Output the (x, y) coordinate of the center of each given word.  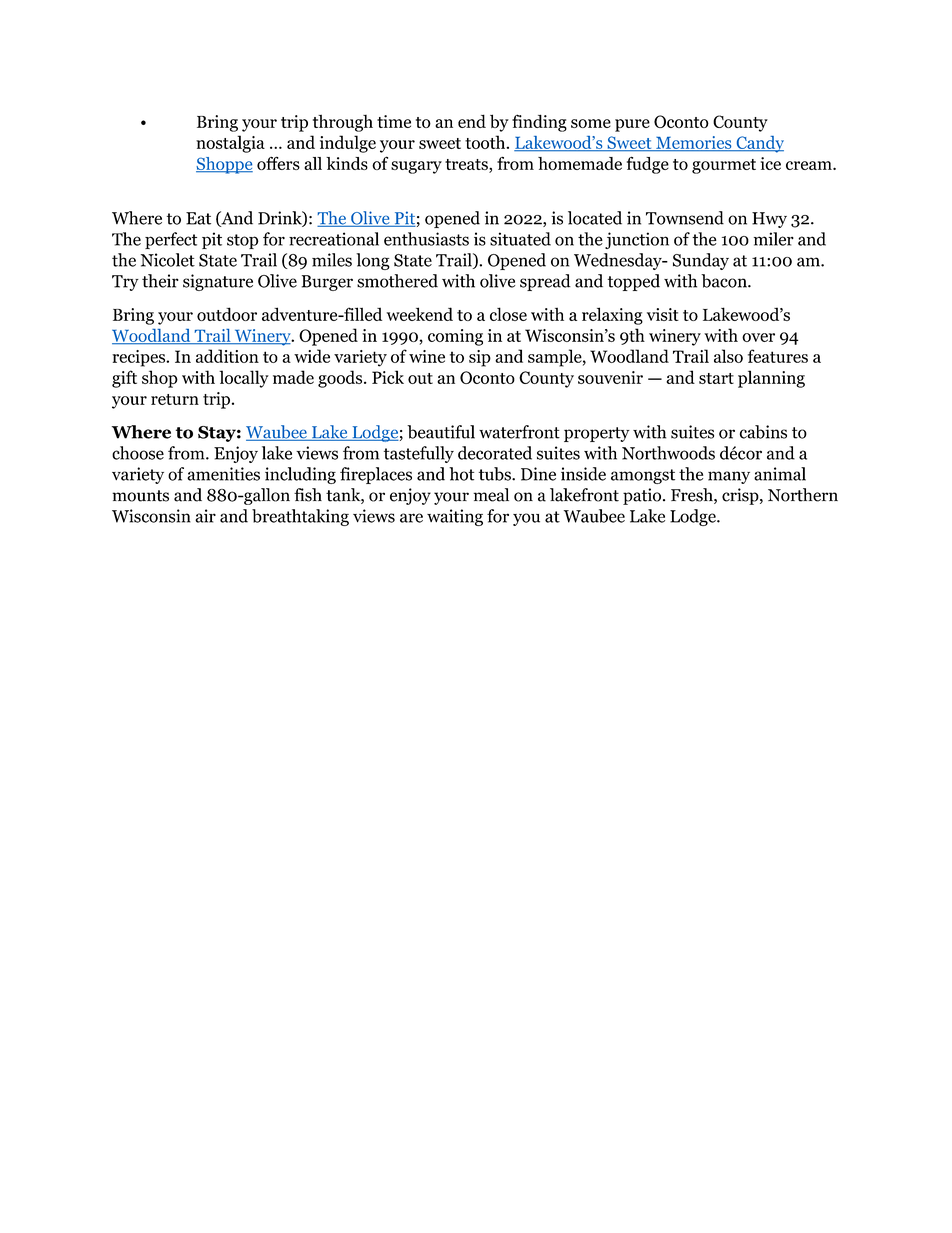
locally (244, 379)
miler (774, 239)
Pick (388, 377)
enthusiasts (426, 239)
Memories (694, 143)
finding (539, 123)
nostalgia (230, 144)
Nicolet (168, 260)
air (205, 516)
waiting (455, 517)
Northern (803, 495)
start (716, 378)
